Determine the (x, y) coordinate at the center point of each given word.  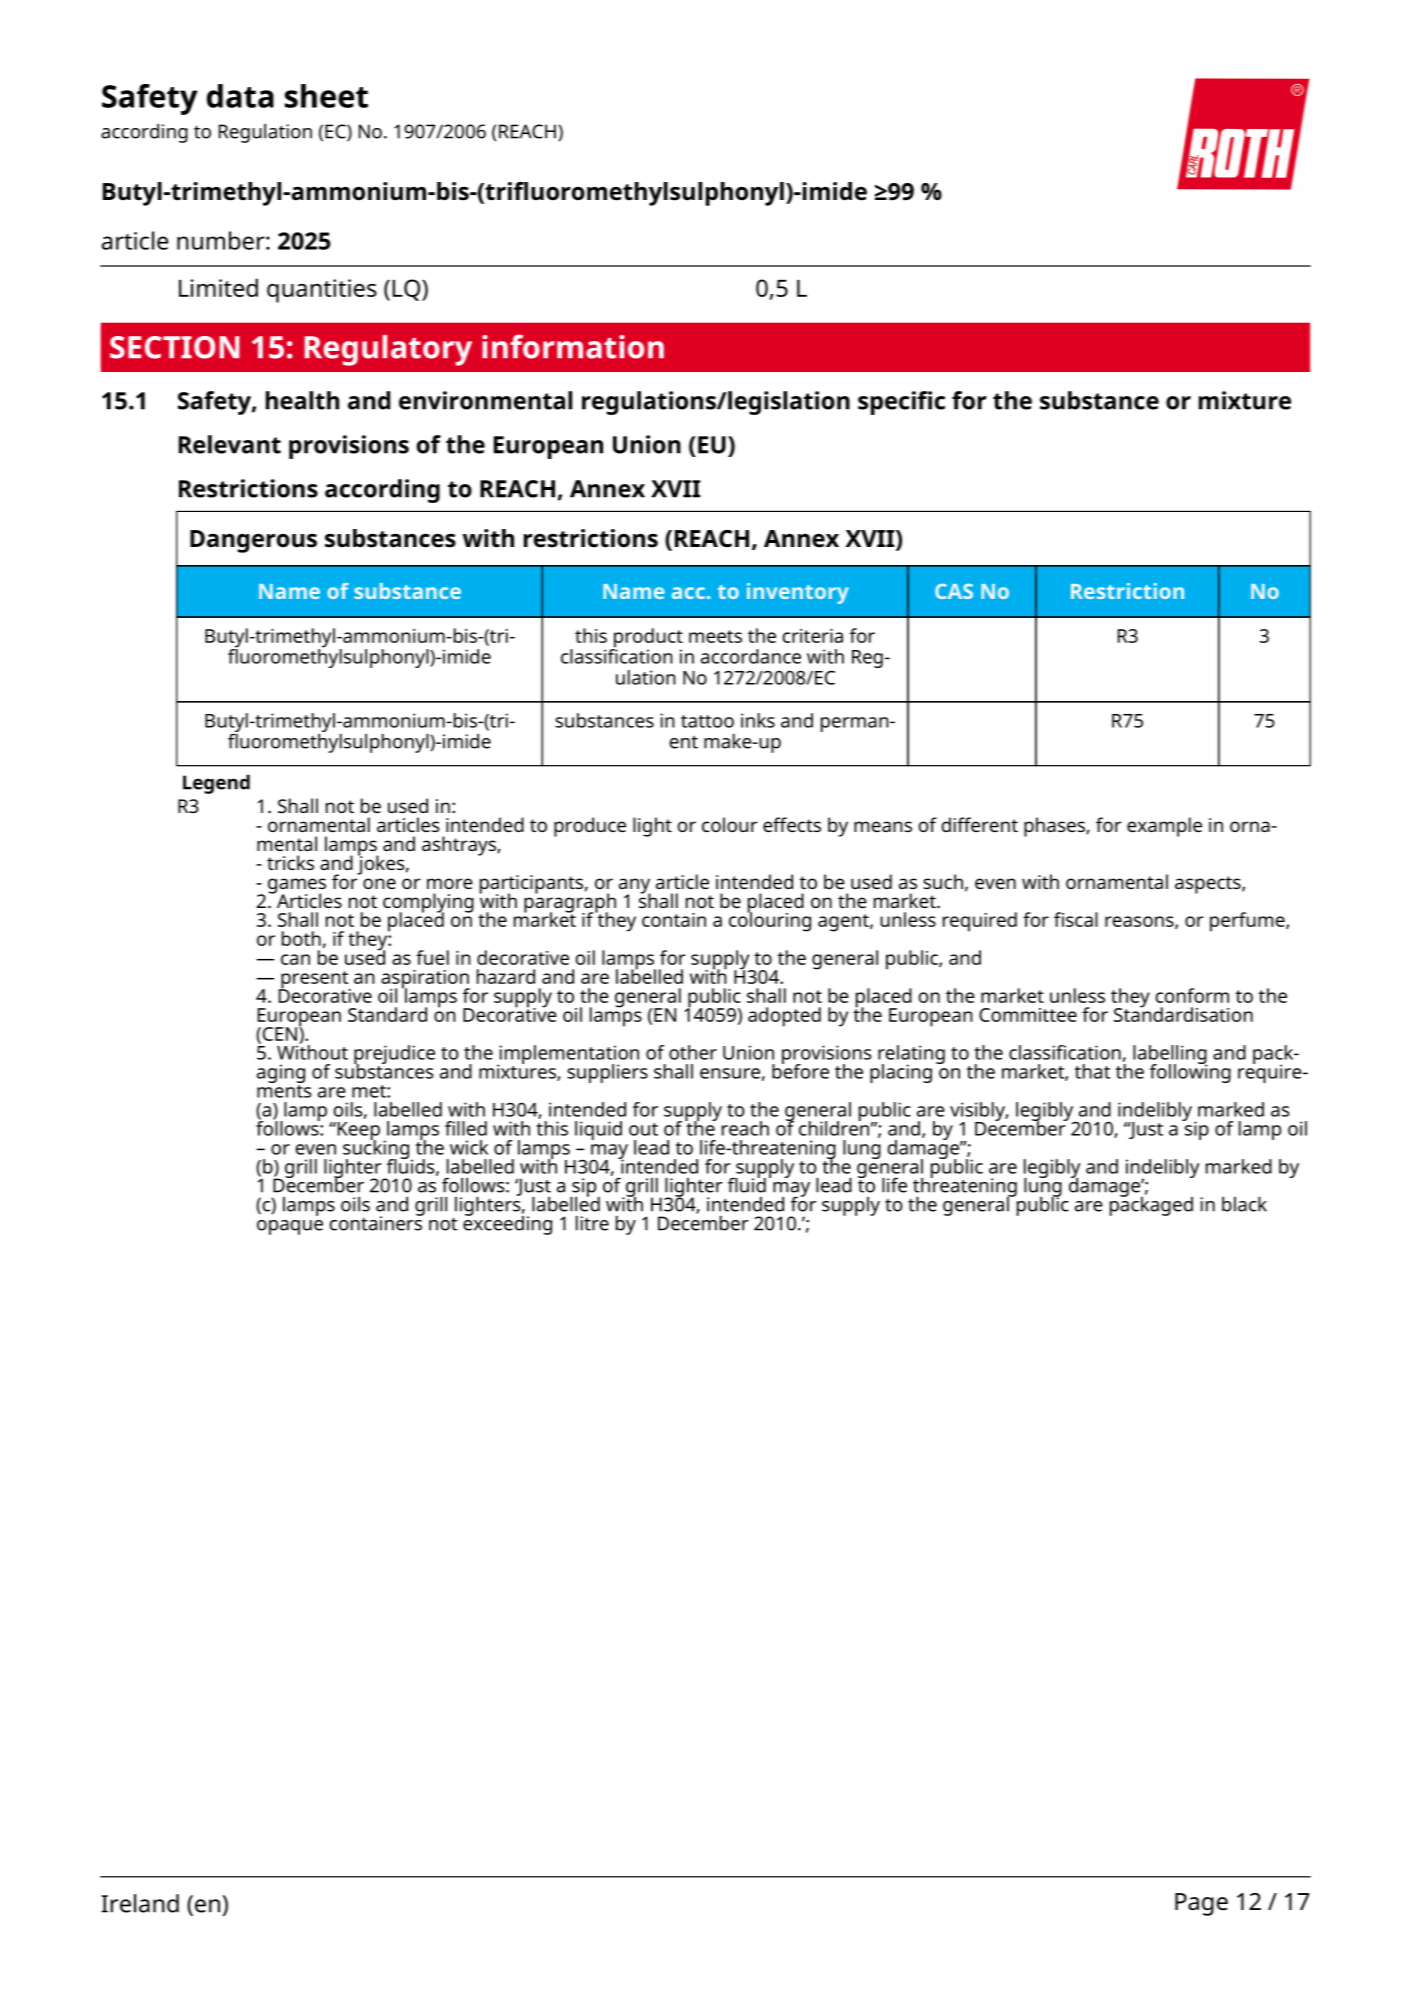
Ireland (140, 1903)
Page (1201, 1904)
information (573, 346)
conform (1192, 995)
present (315, 981)
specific (901, 403)
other (693, 1052)
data (240, 96)
